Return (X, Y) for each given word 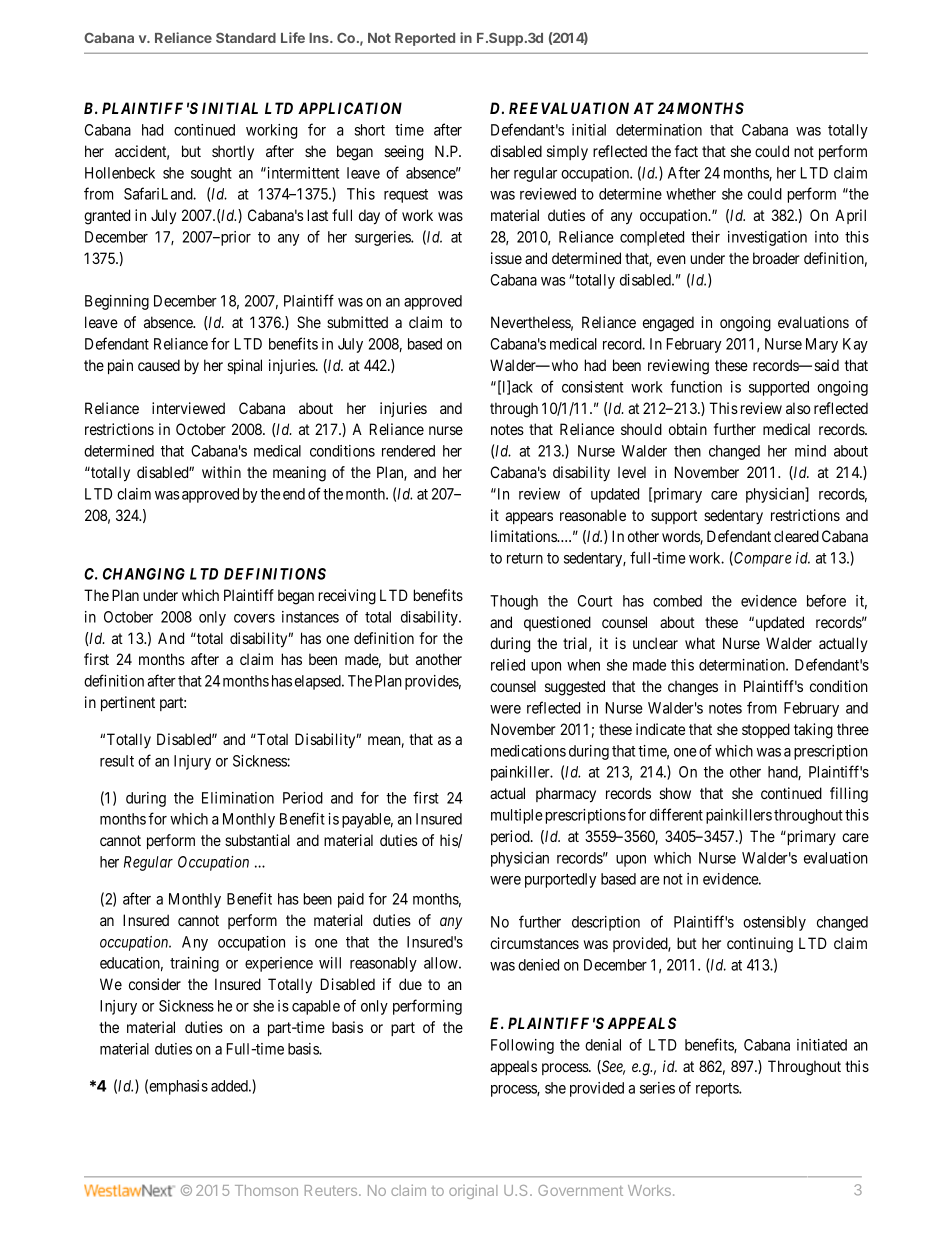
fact (686, 151)
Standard (246, 38)
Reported (425, 39)
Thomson (266, 1190)
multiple (517, 816)
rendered (408, 451)
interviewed (188, 408)
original (473, 1192)
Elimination (238, 798)
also (798, 408)
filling (849, 795)
